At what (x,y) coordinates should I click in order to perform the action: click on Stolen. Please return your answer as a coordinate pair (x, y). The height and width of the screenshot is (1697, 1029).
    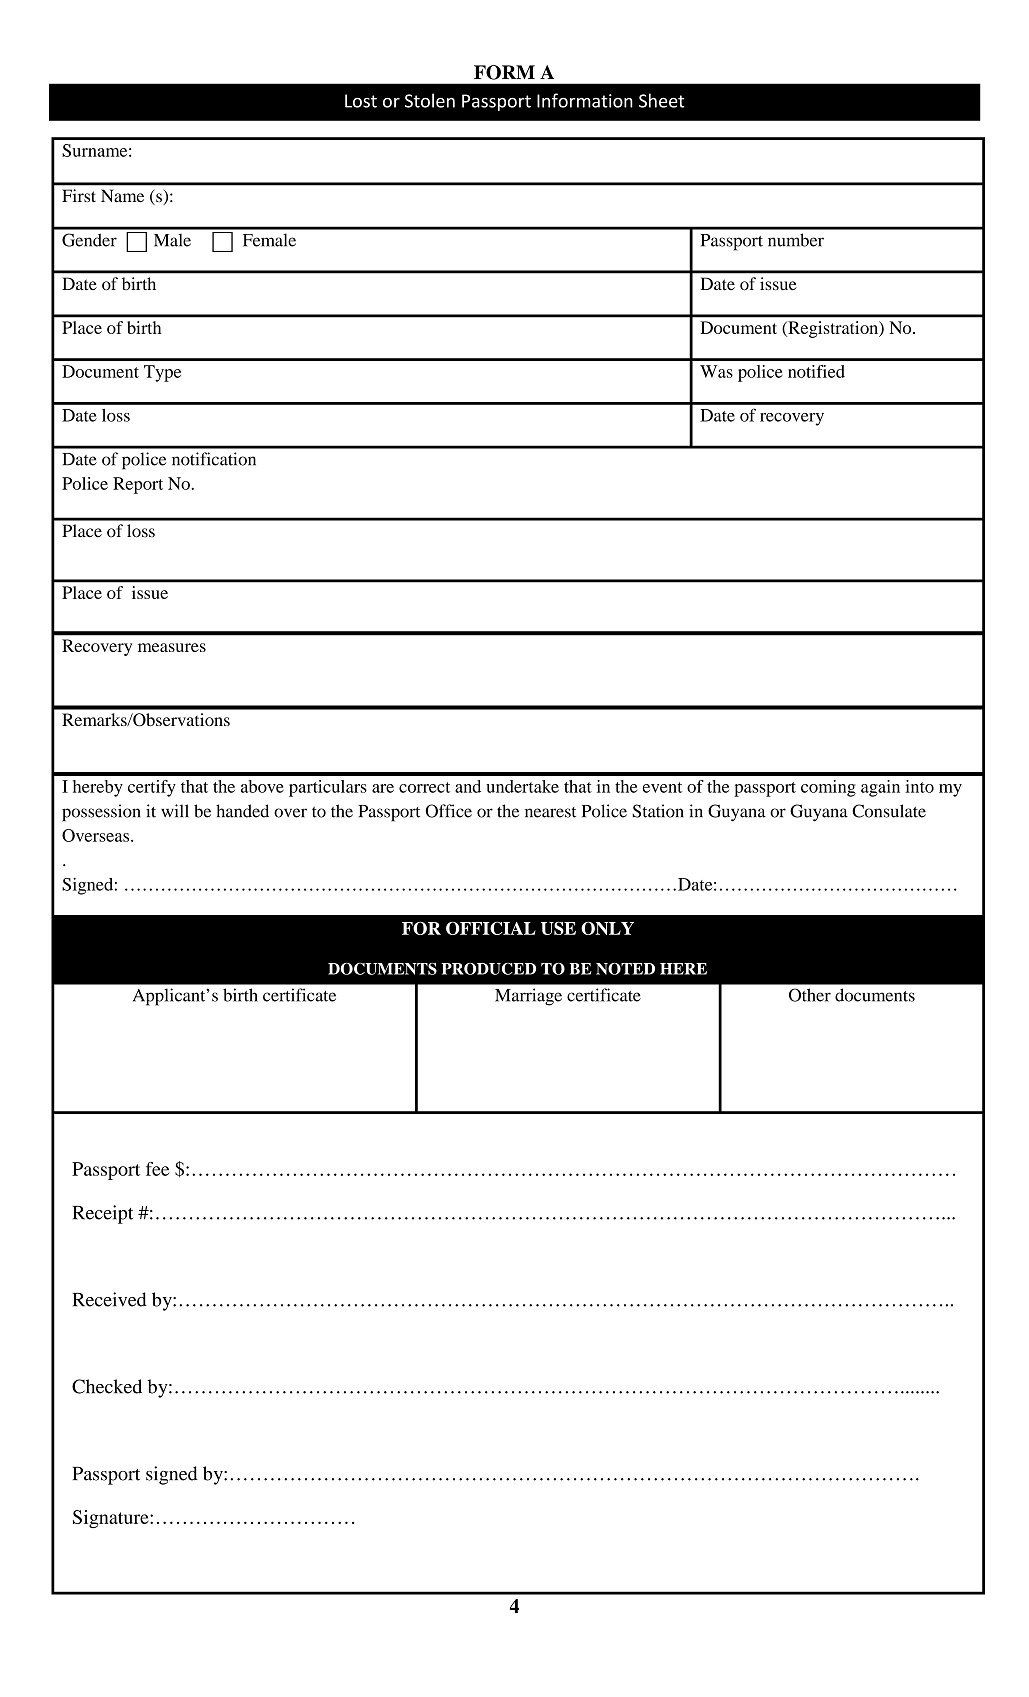
    Looking at the image, I should click on (430, 100).
